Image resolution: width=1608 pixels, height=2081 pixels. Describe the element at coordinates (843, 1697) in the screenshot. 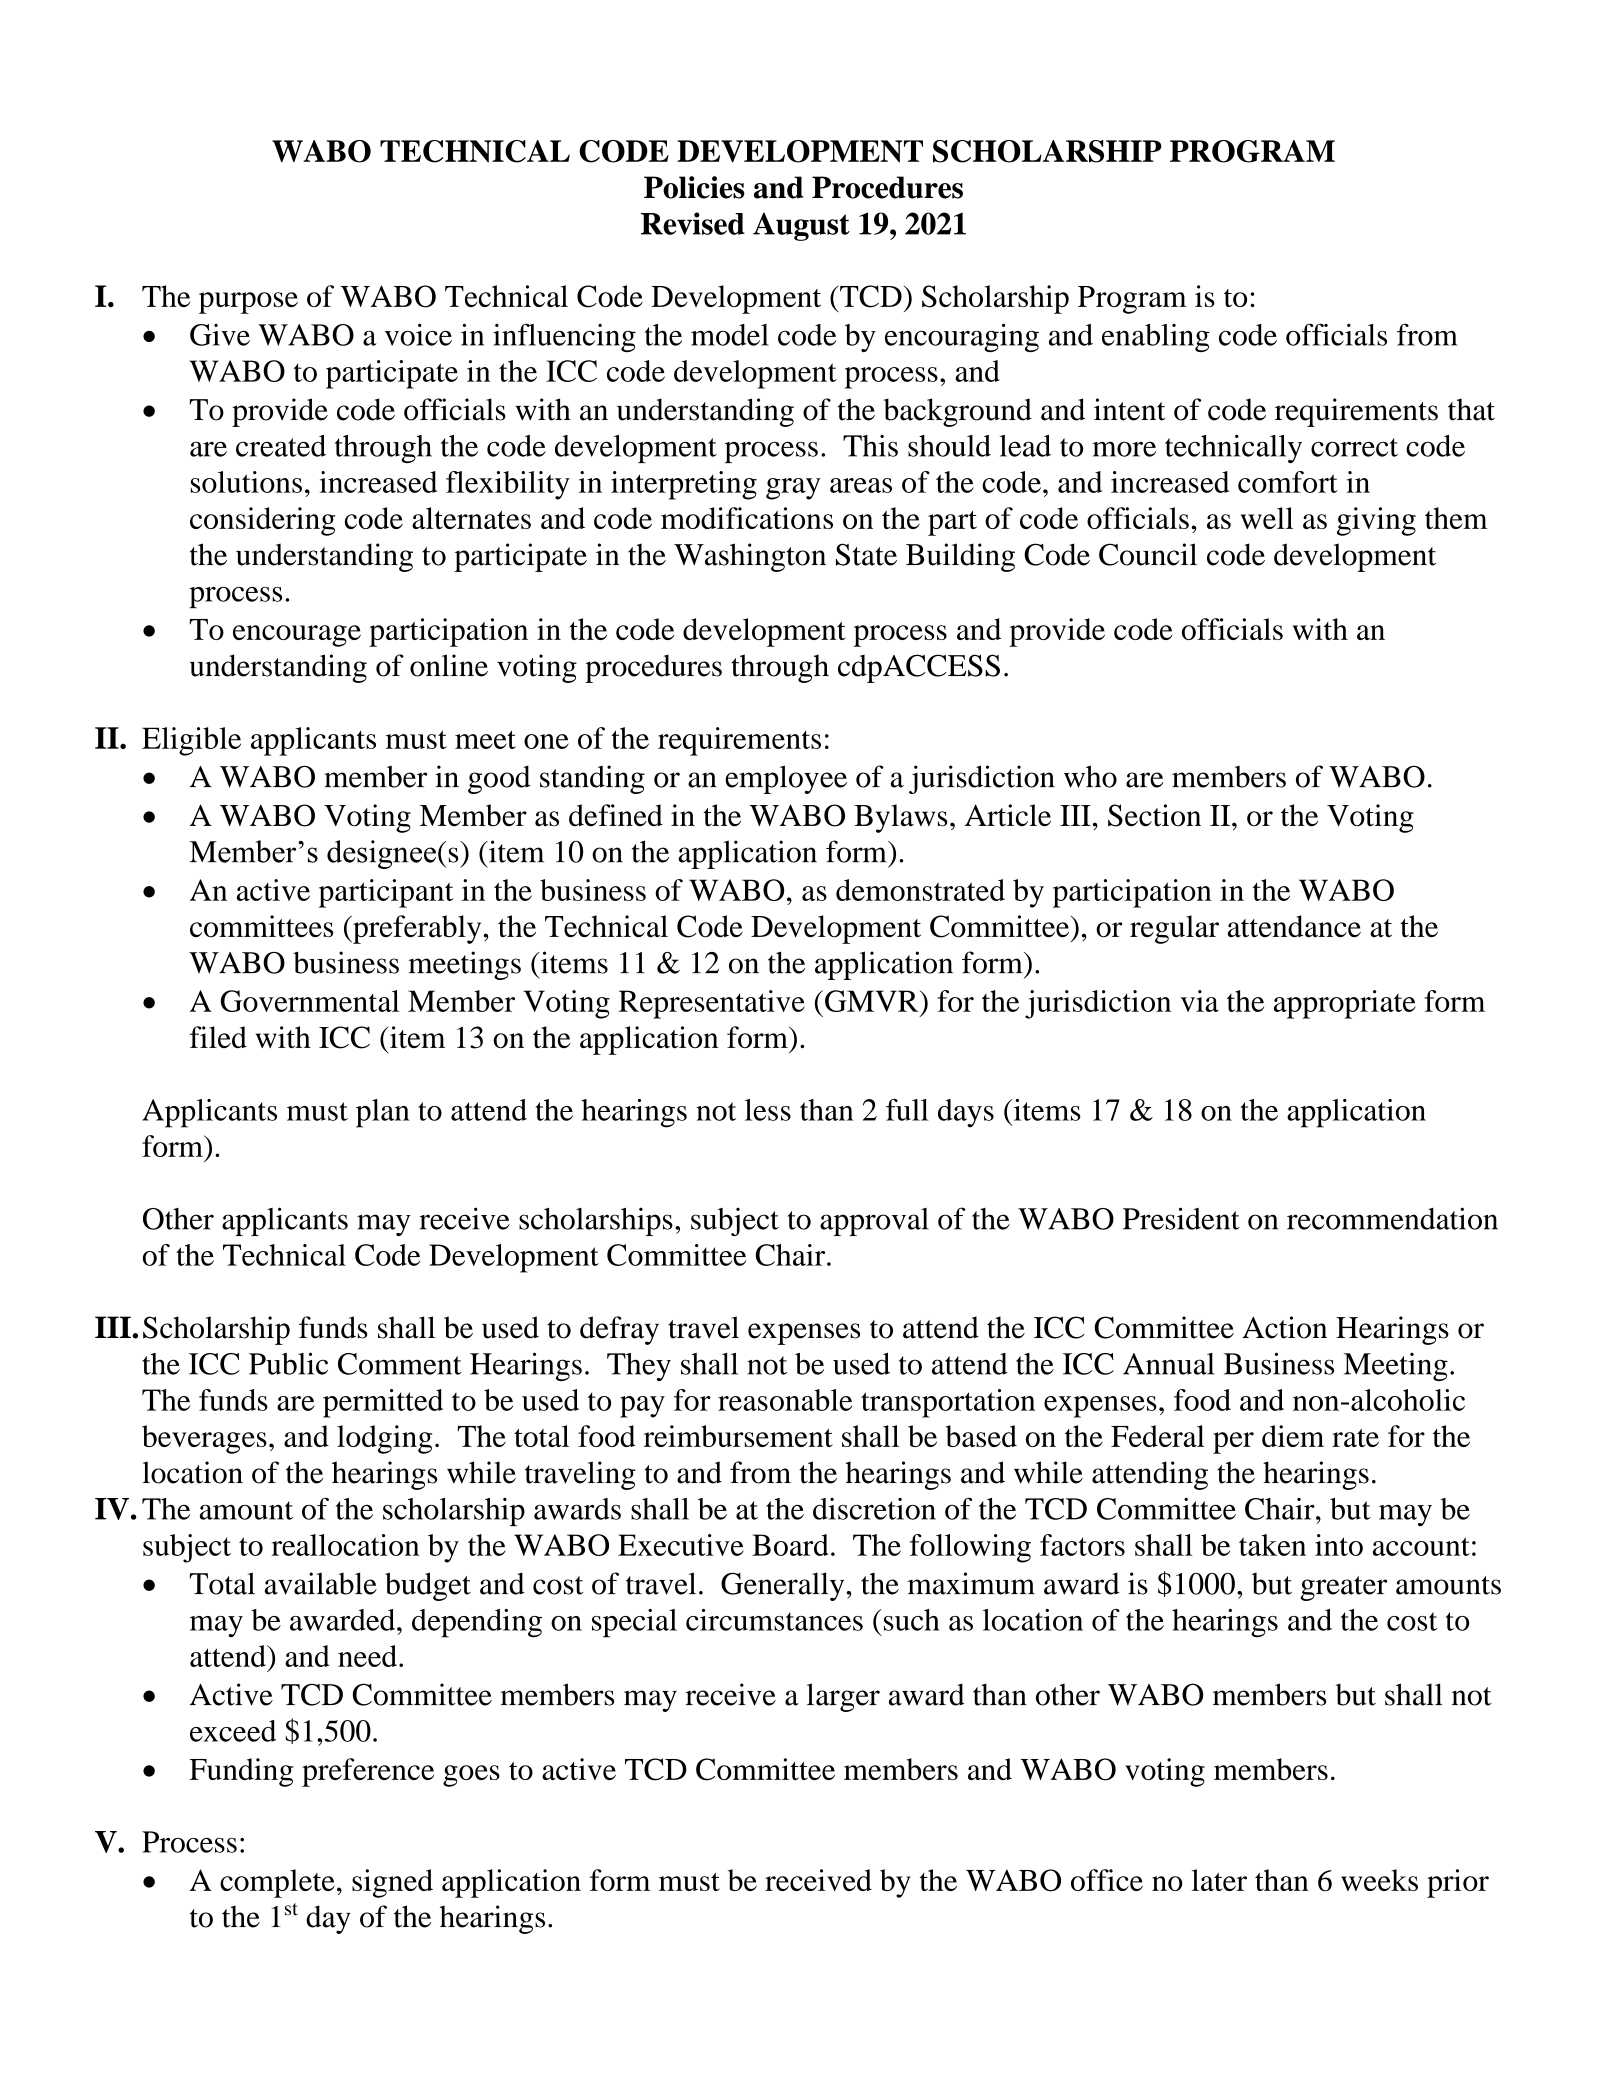

I see `larger` at that location.
